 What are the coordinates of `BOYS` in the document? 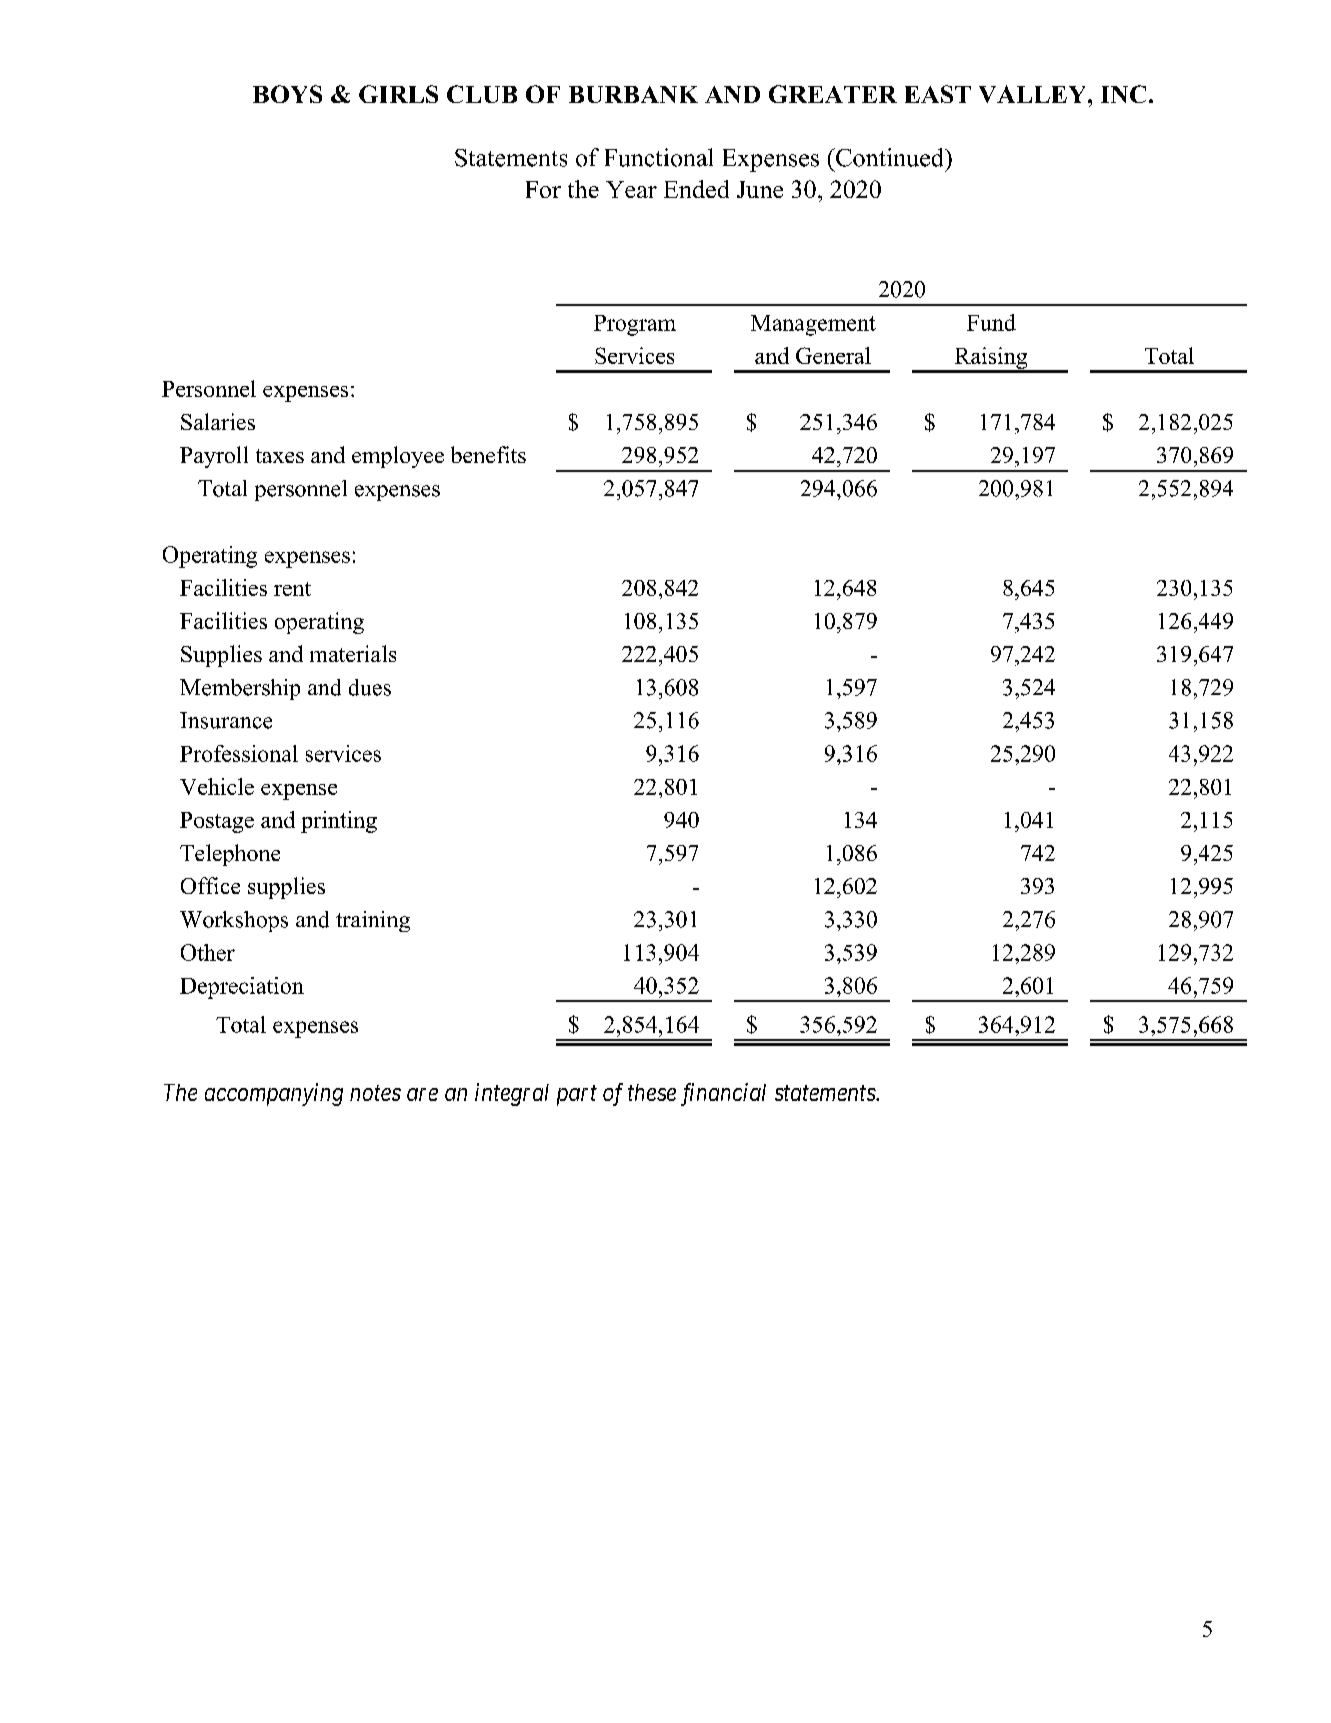 It's located at (287, 94).
